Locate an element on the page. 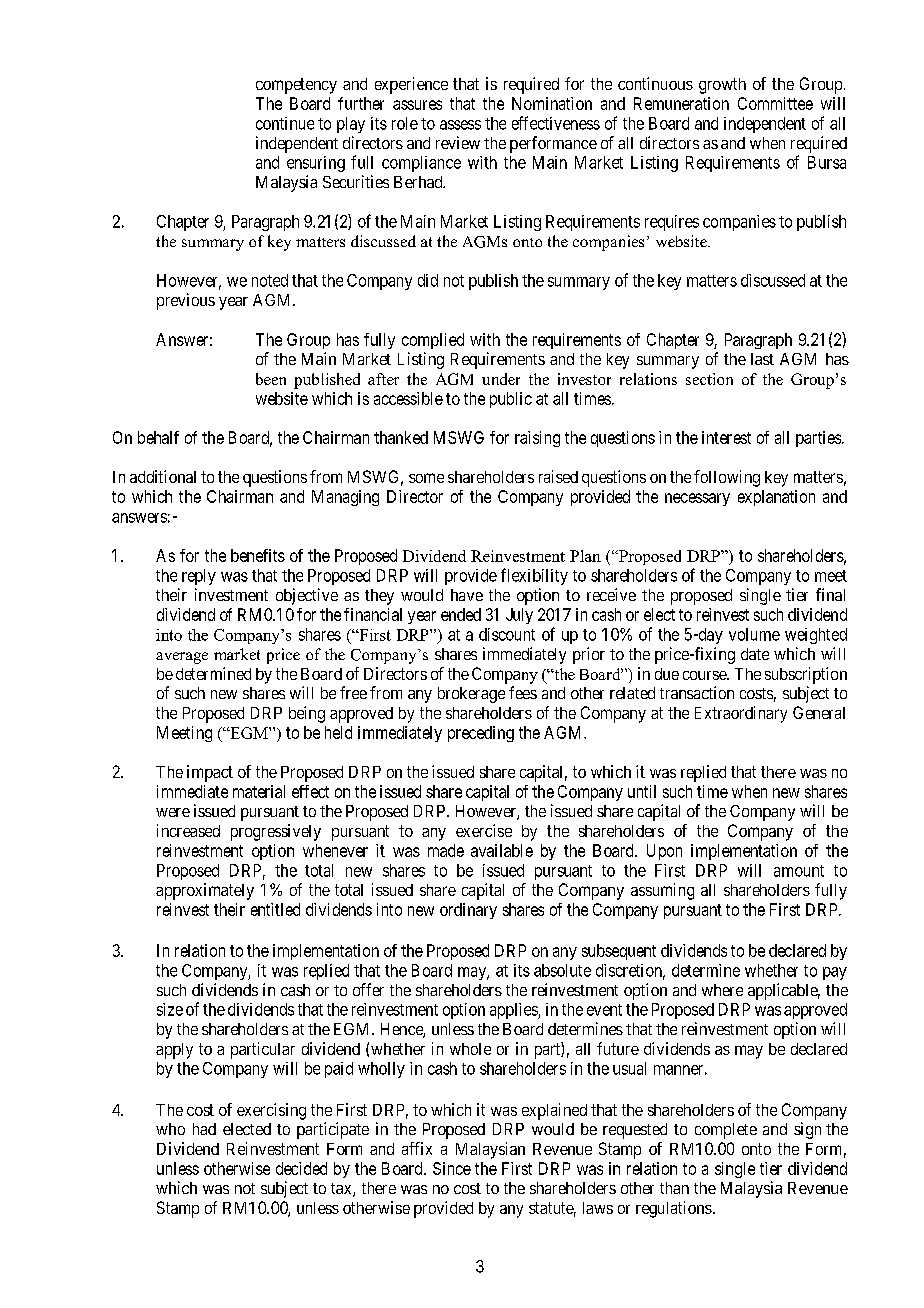  decided is located at coordinates (301, 1168).
